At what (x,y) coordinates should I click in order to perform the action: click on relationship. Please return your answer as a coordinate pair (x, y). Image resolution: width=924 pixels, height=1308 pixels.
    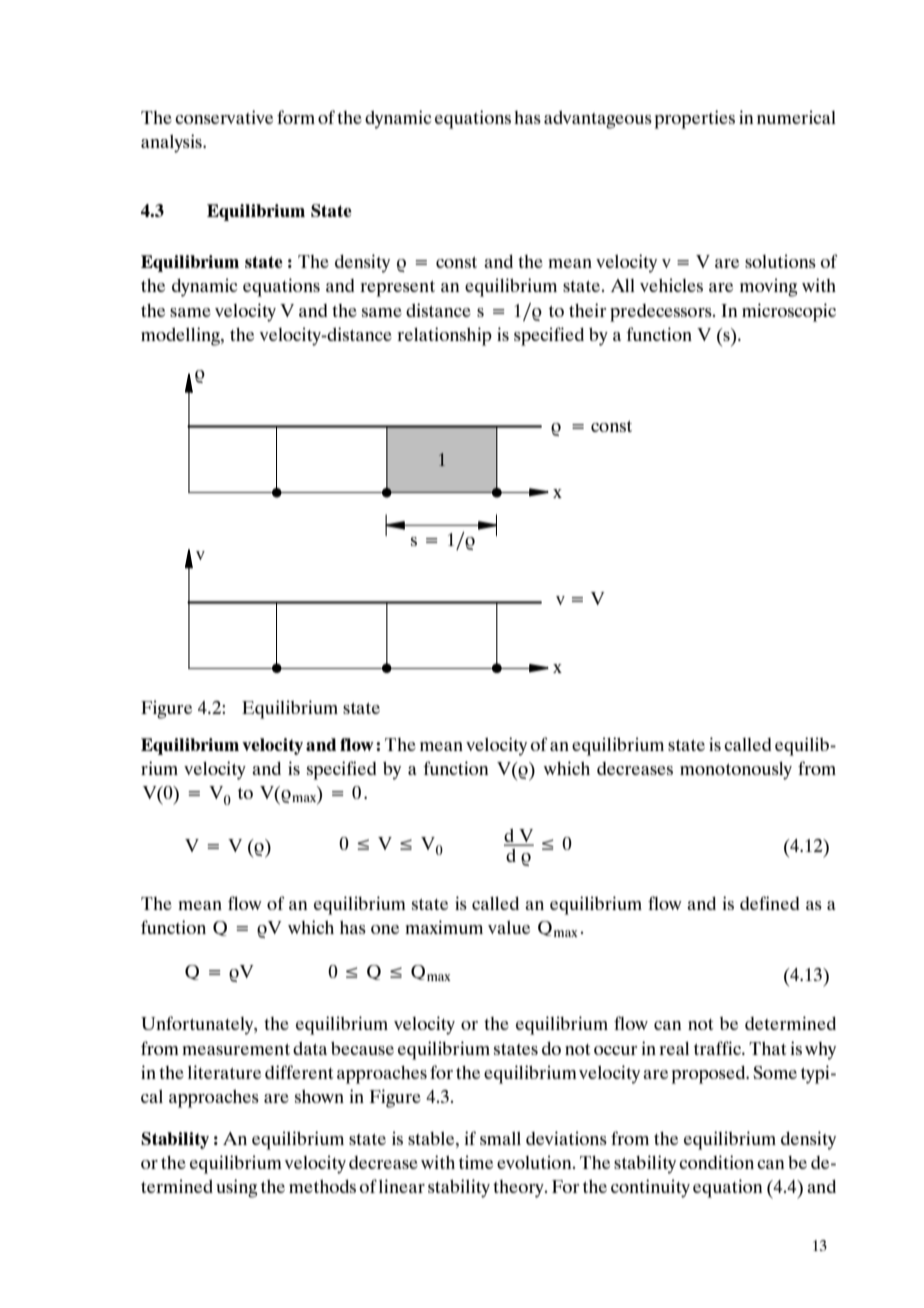
    Looking at the image, I should click on (444, 336).
